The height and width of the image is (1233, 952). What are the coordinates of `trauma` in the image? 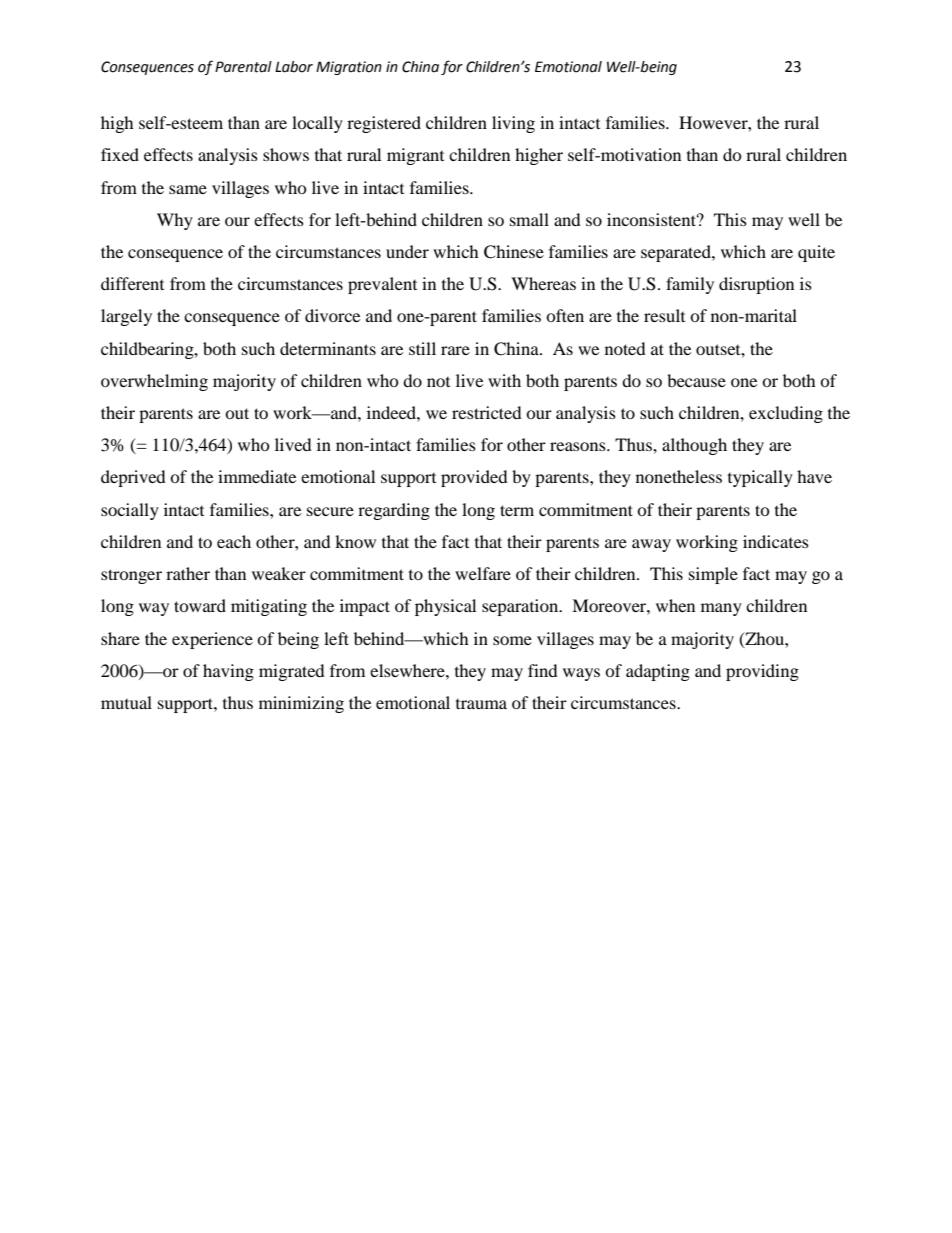 It's located at (481, 704).
